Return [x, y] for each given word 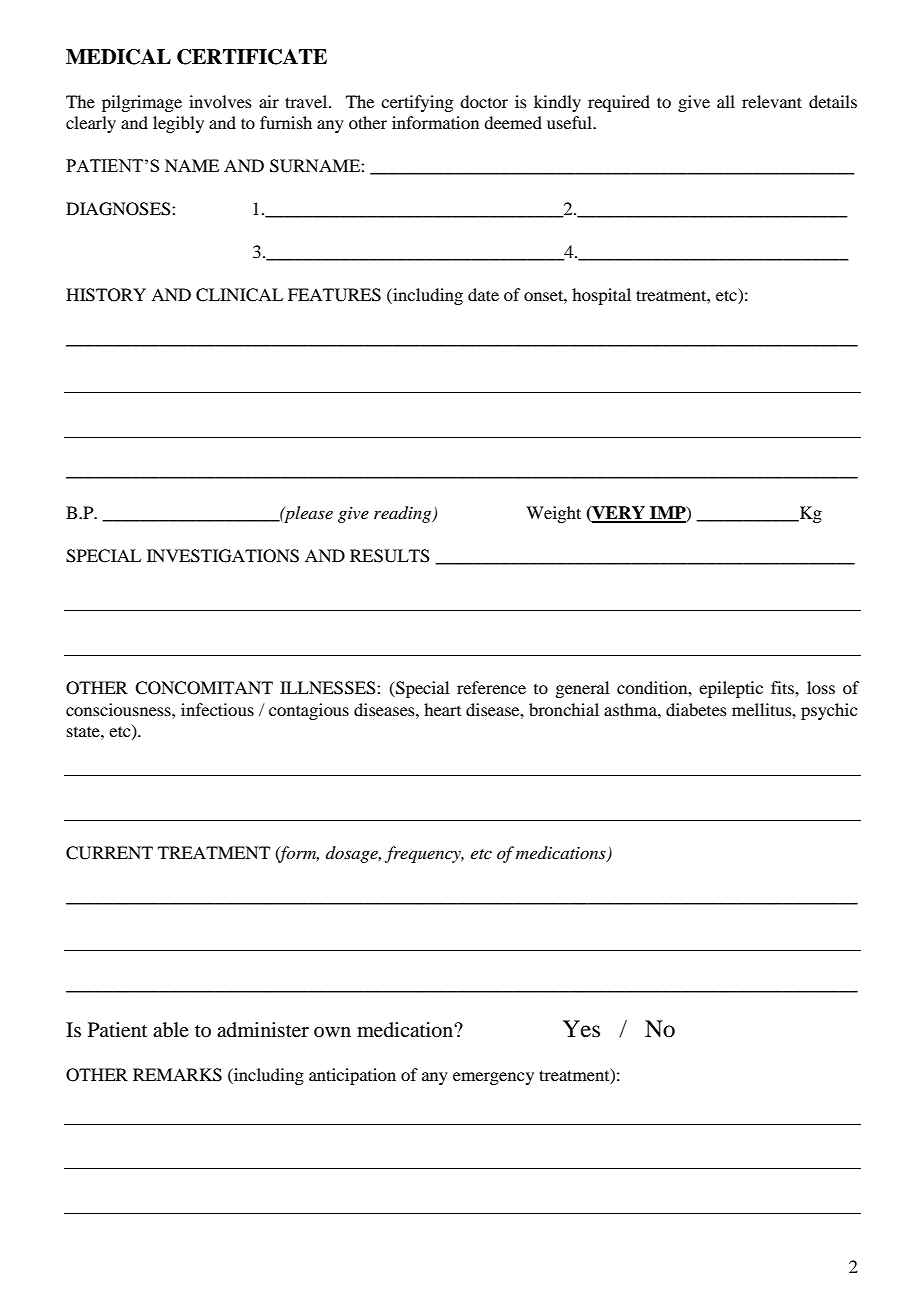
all [726, 101]
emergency [493, 1078]
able [171, 1030]
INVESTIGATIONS [223, 556]
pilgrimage [142, 103]
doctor [484, 101]
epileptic [731, 689]
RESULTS [390, 556]
